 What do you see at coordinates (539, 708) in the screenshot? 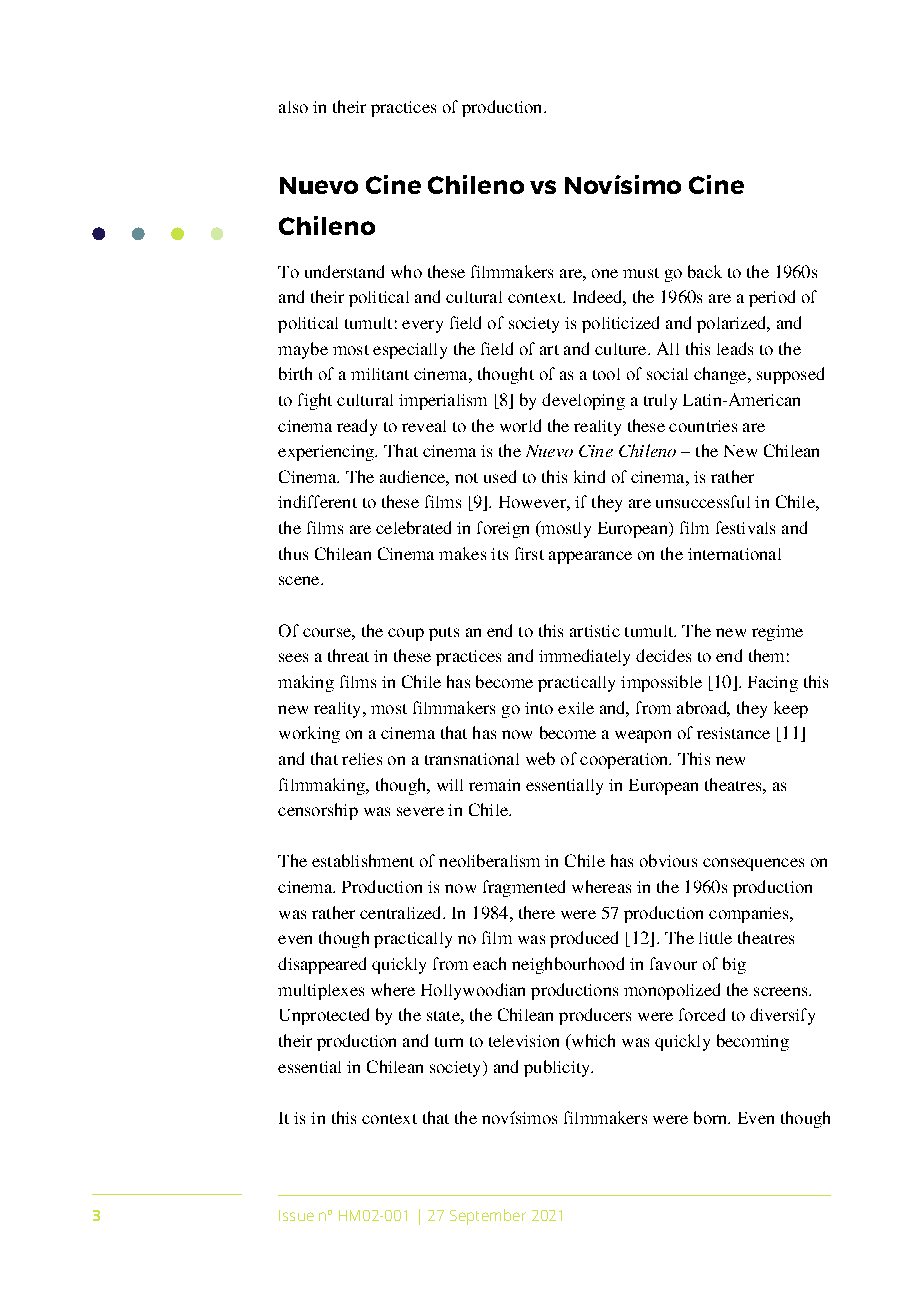
I see `into` at bounding box center [539, 708].
